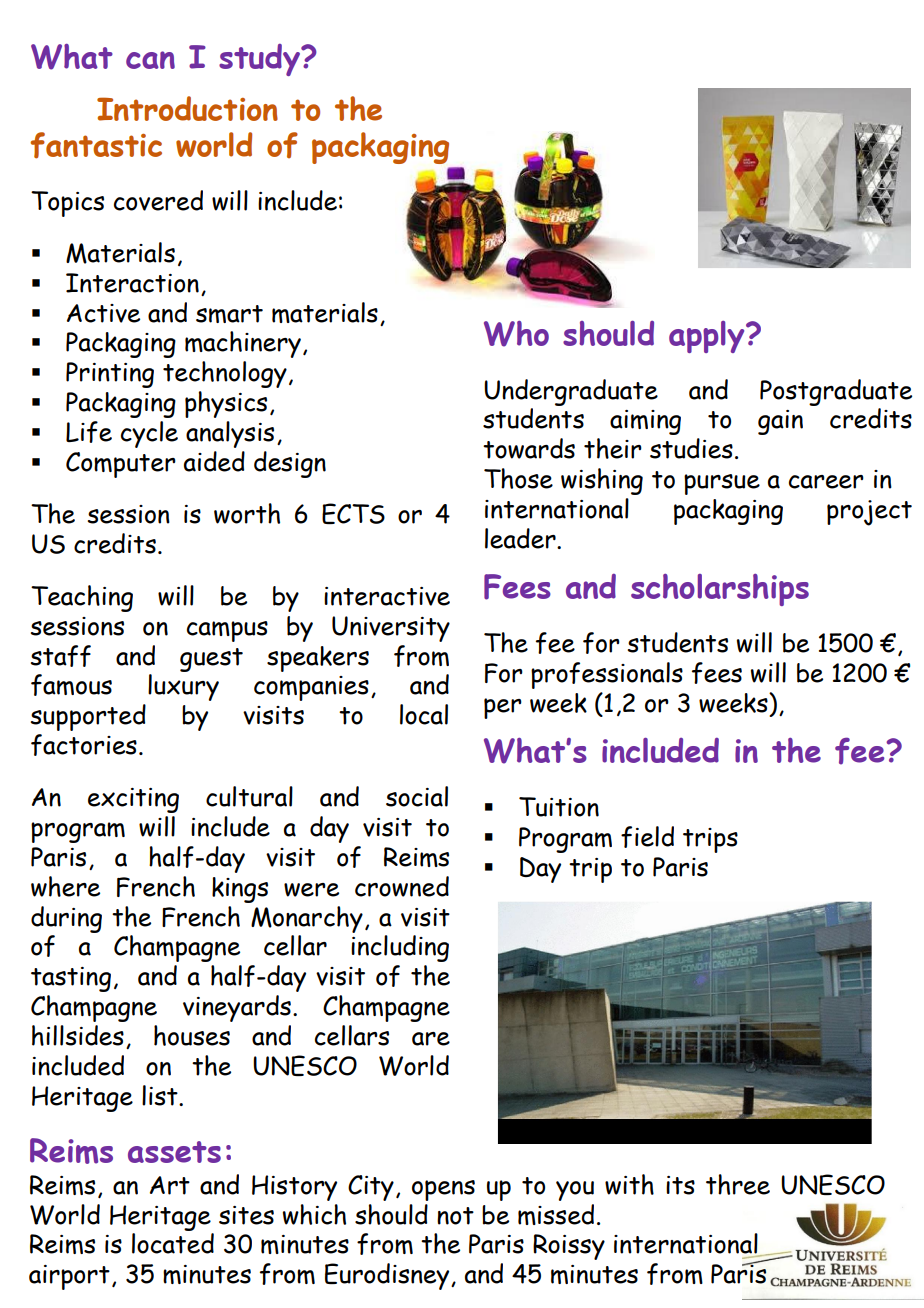 The image size is (924, 1308). I want to click on field, so click(647, 837).
